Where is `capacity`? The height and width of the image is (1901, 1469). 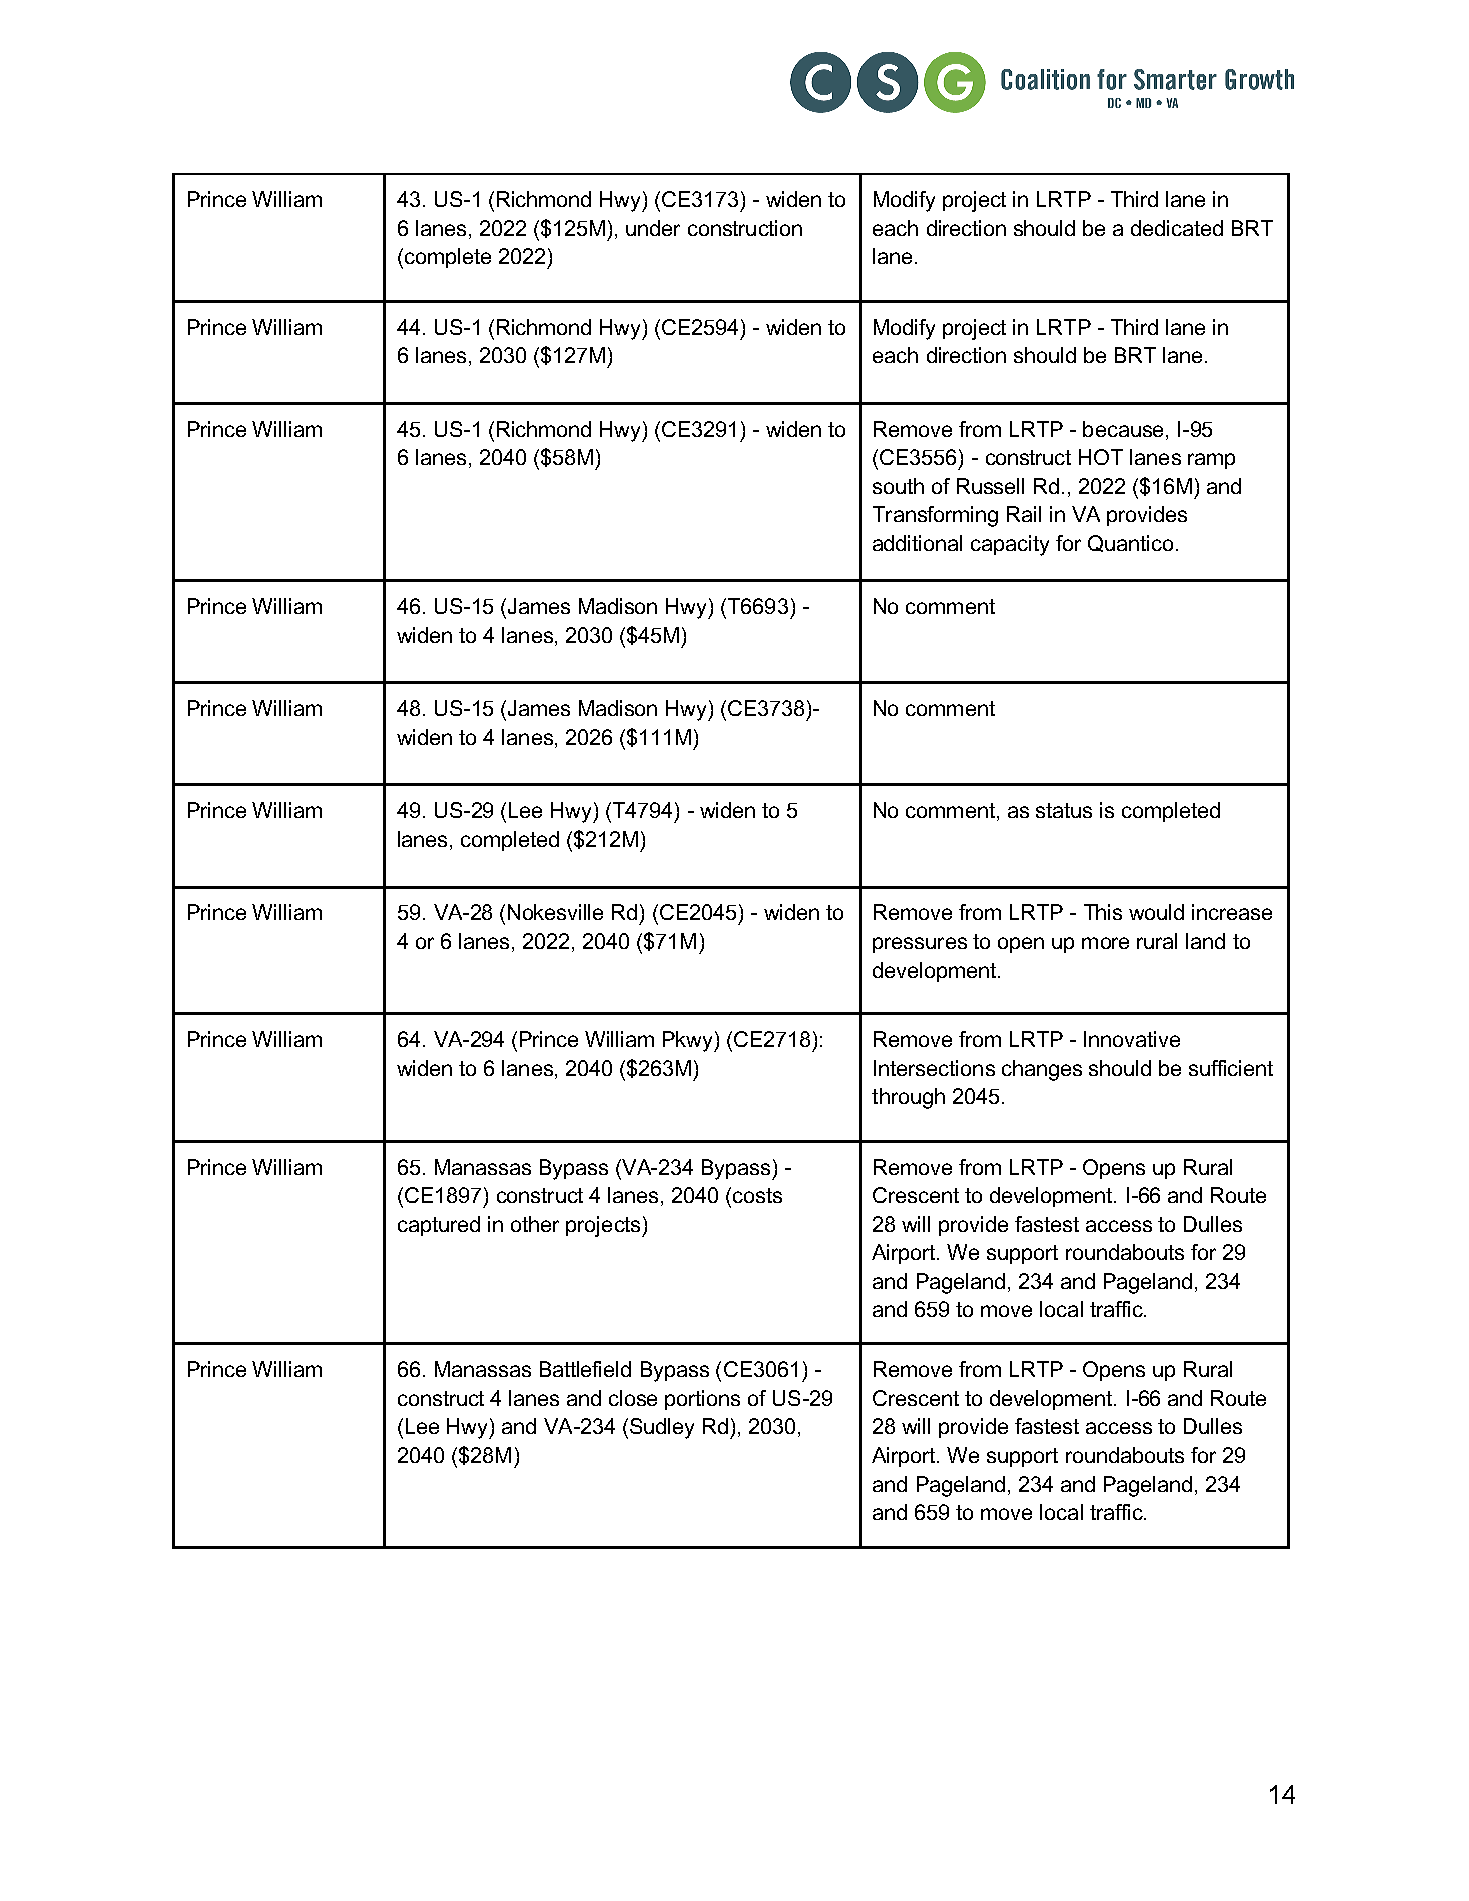 capacity is located at coordinates (1010, 545).
